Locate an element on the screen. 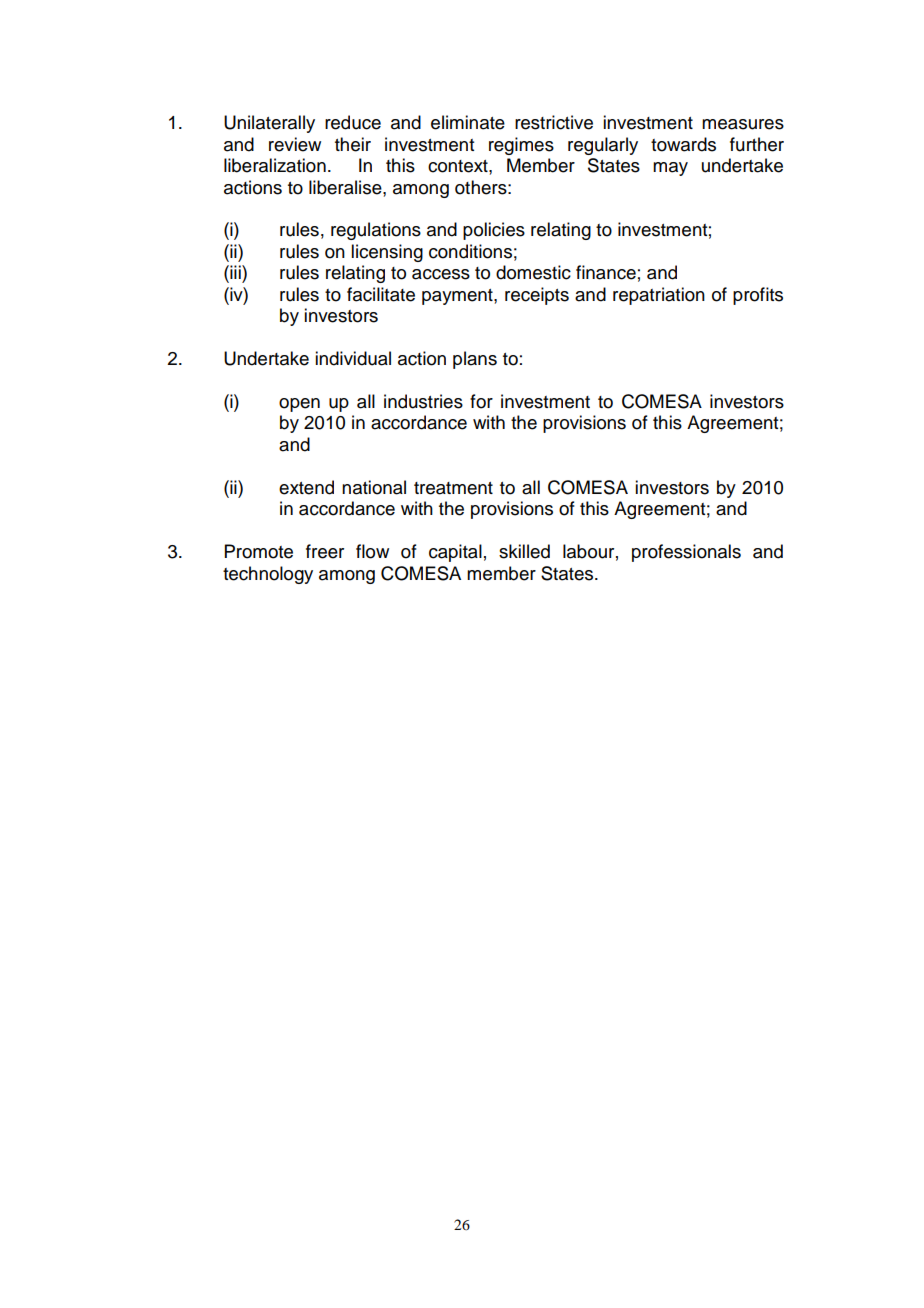 The image size is (924, 1308). towards is located at coordinates (683, 144).
